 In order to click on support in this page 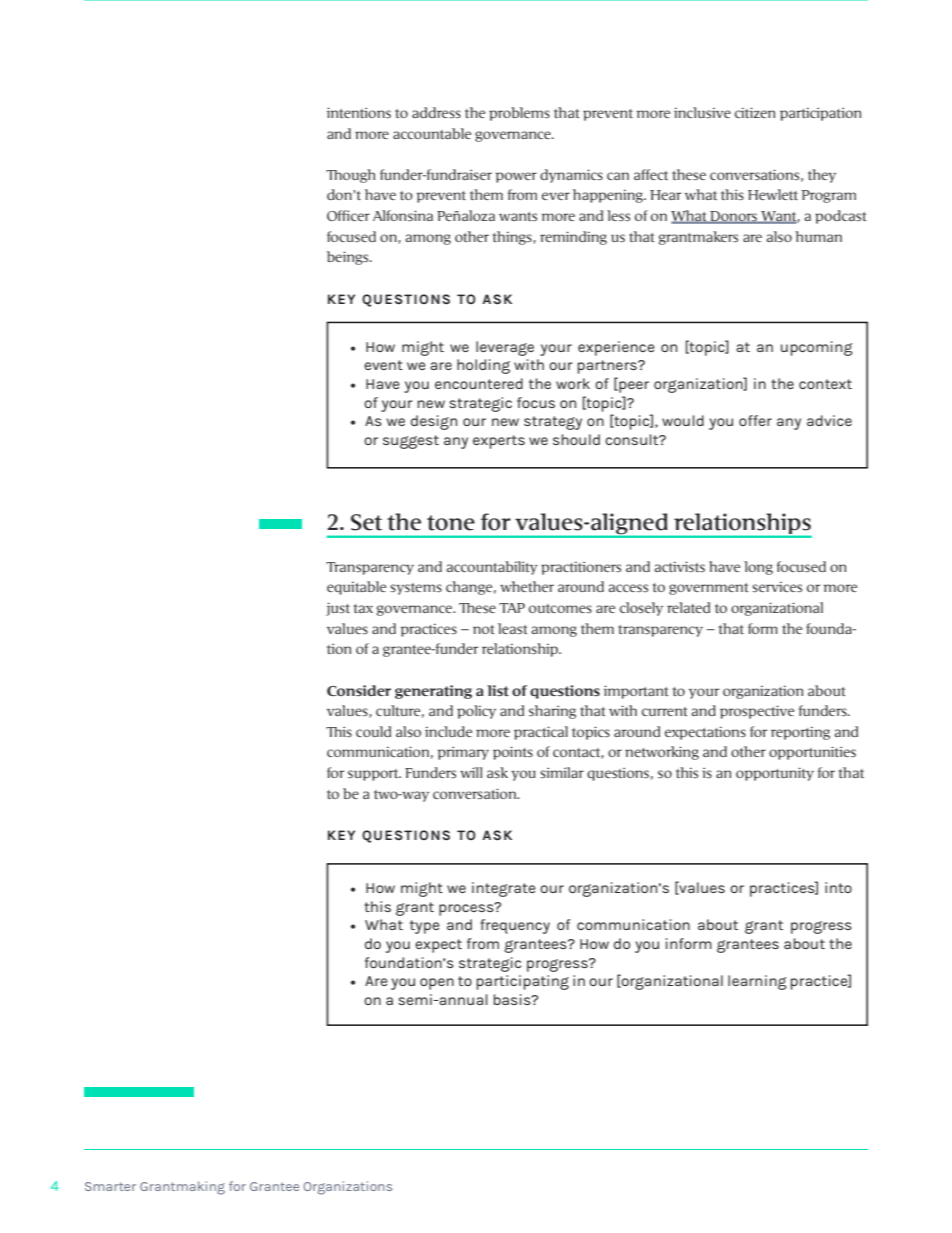, I will do `click(374, 775)`.
